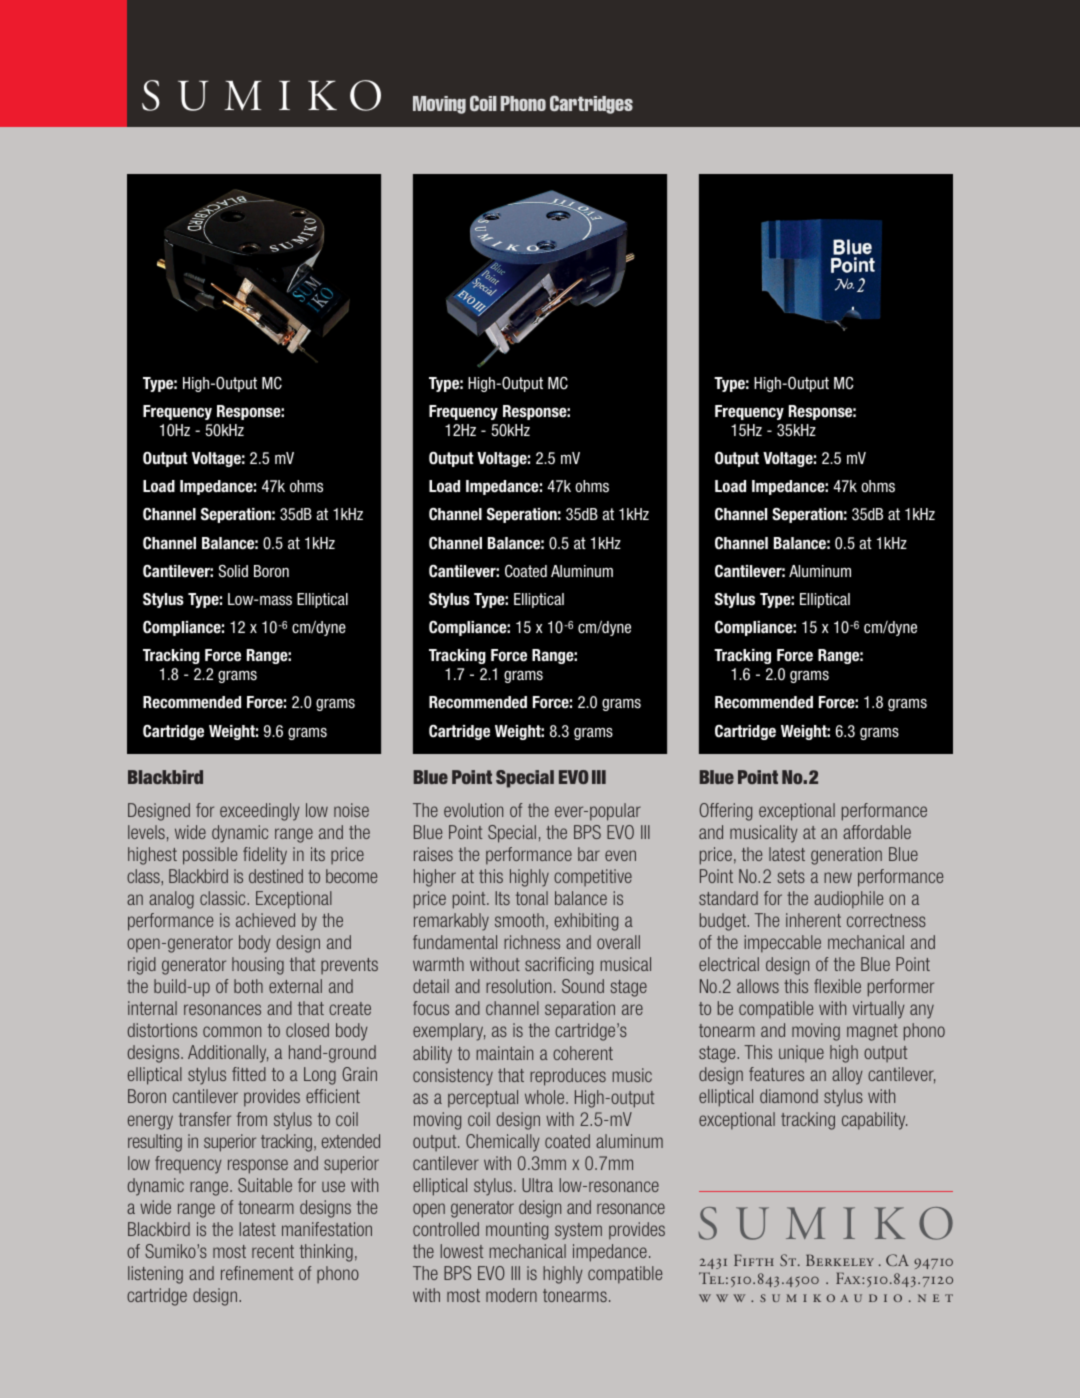 The height and width of the image is (1398, 1080). What do you see at coordinates (473, 810) in the image?
I see `evolution` at bounding box center [473, 810].
